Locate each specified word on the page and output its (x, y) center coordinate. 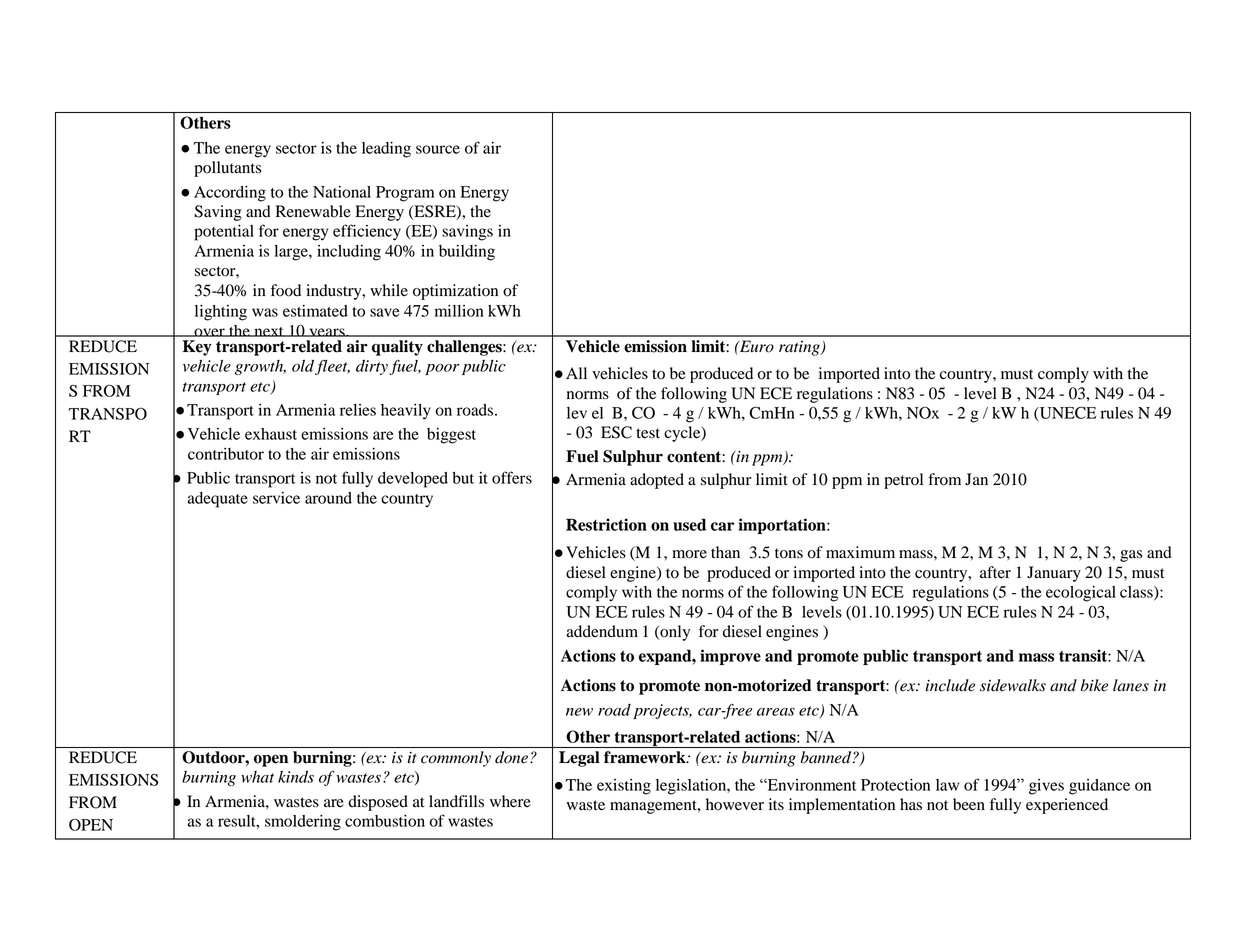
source (438, 149)
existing (624, 787)
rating (800, 348)
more (689, 554)
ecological (1081, 594)
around (328, 498)
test (648, 433)
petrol (903, 481)
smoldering (303, 823)
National (342, 192)
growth (260, 367)
